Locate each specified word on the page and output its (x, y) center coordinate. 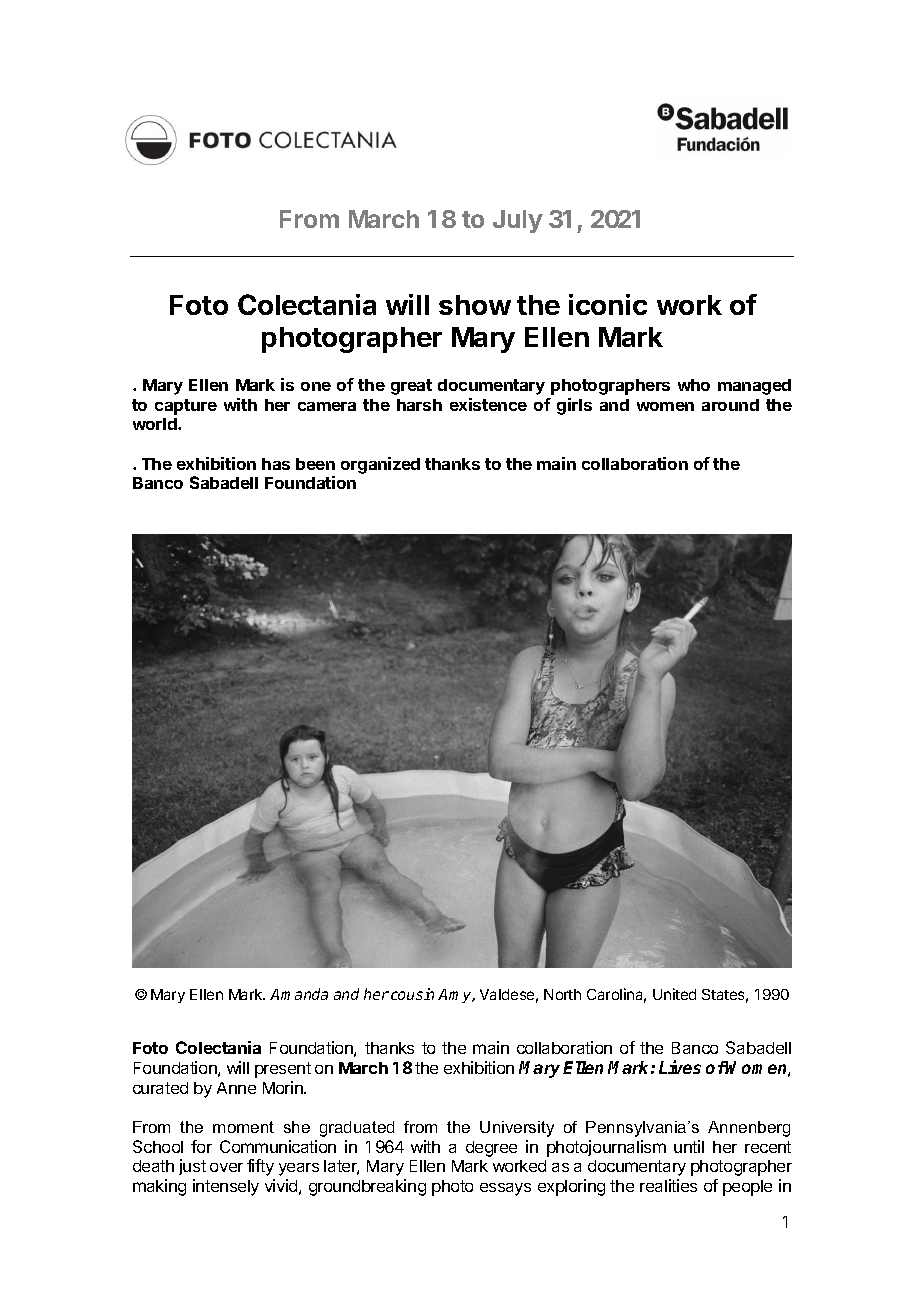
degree (491, 1149)
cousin (412, 994)
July (518, 221)
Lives (680, 1067)
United (674, 994)
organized (380, 465)
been (315, 464)
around (730, 405)
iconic (608, 304)
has (276, 464)
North (562, 994)
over (226, 1167)
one (316, 386)
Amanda (299, 994)
